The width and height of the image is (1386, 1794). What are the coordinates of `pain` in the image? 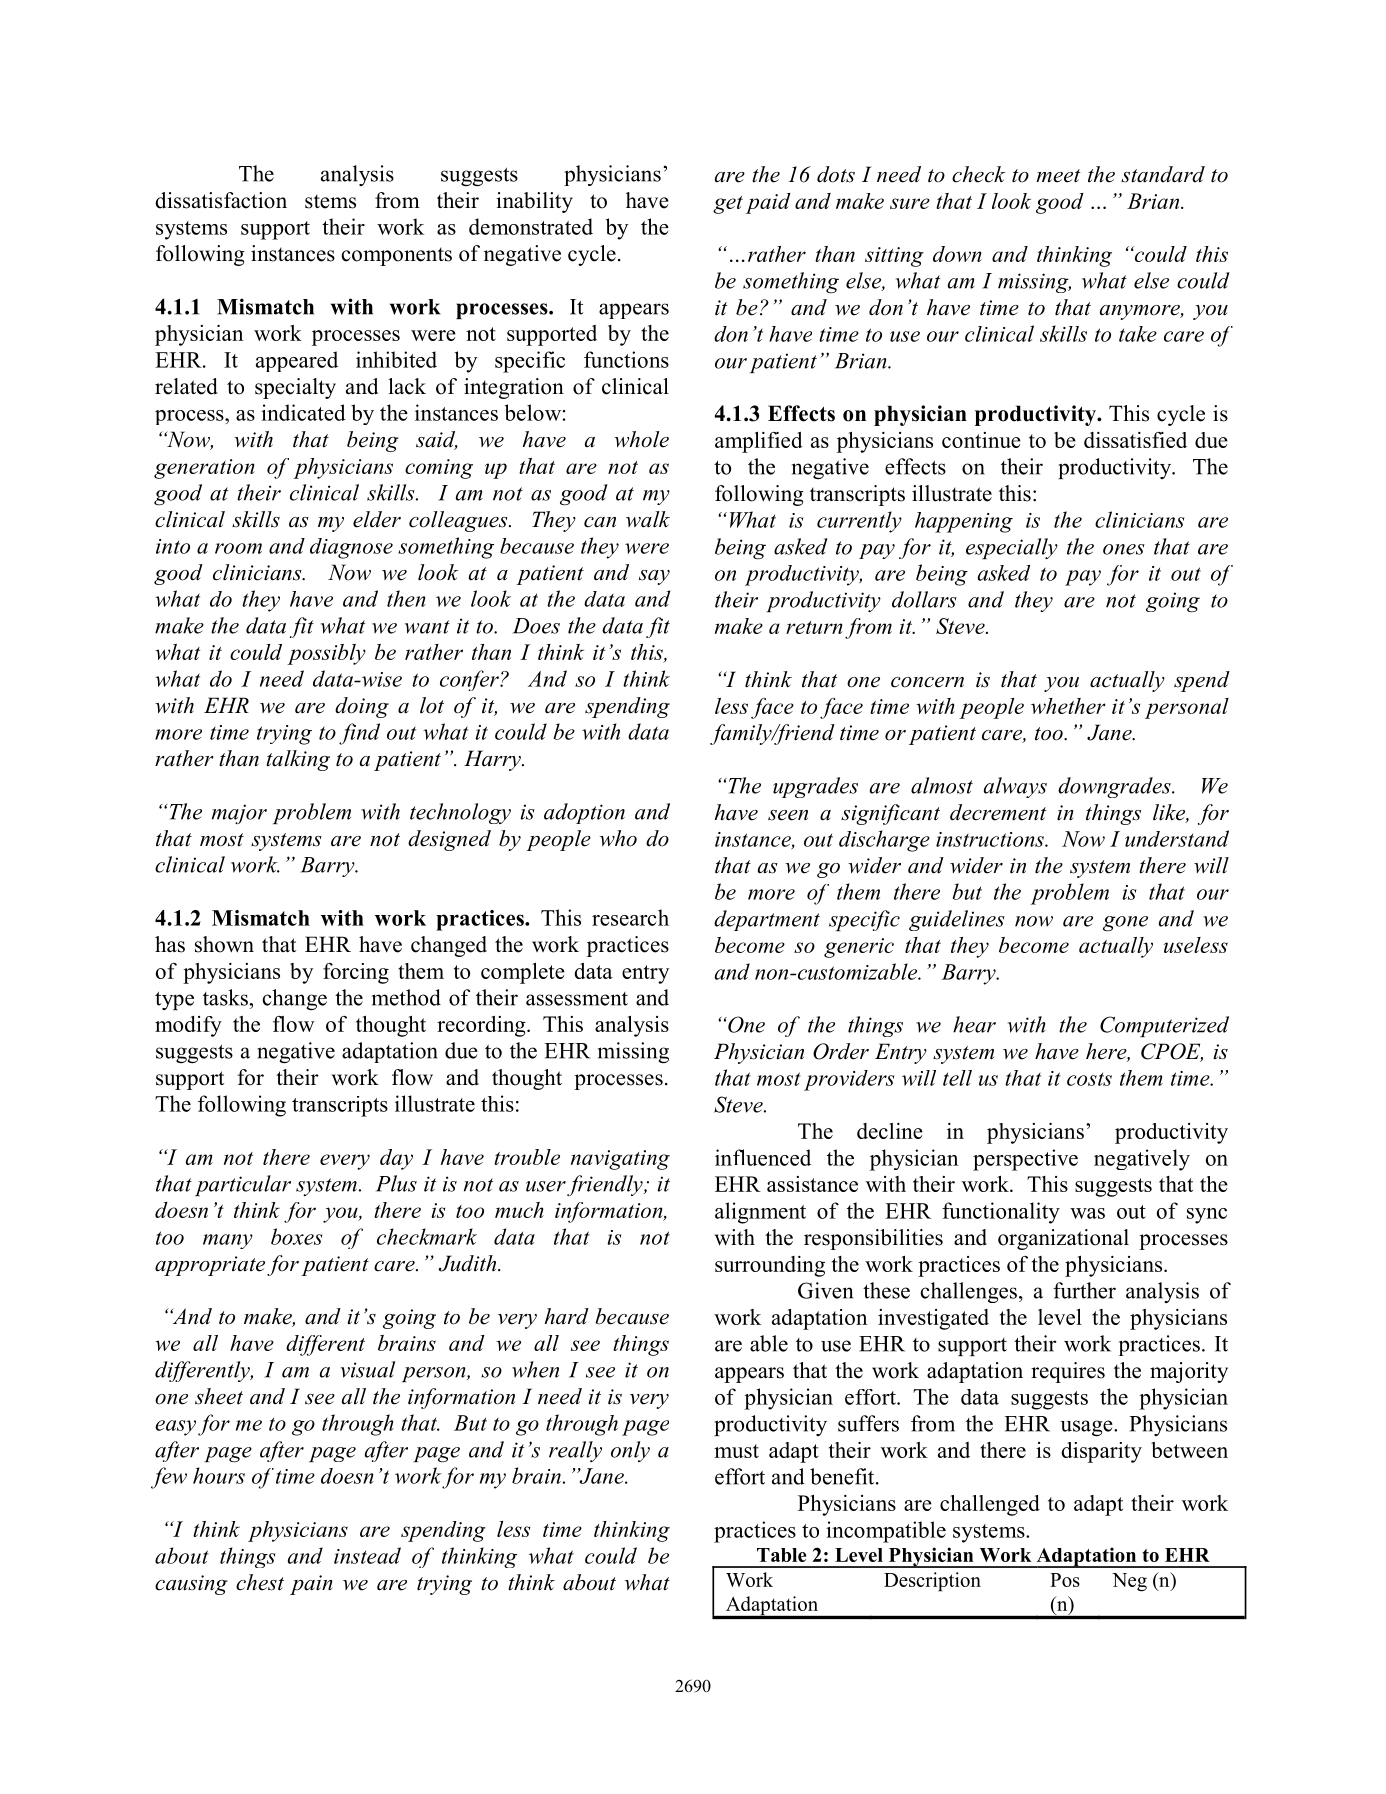 It's located at (311, 1585).
